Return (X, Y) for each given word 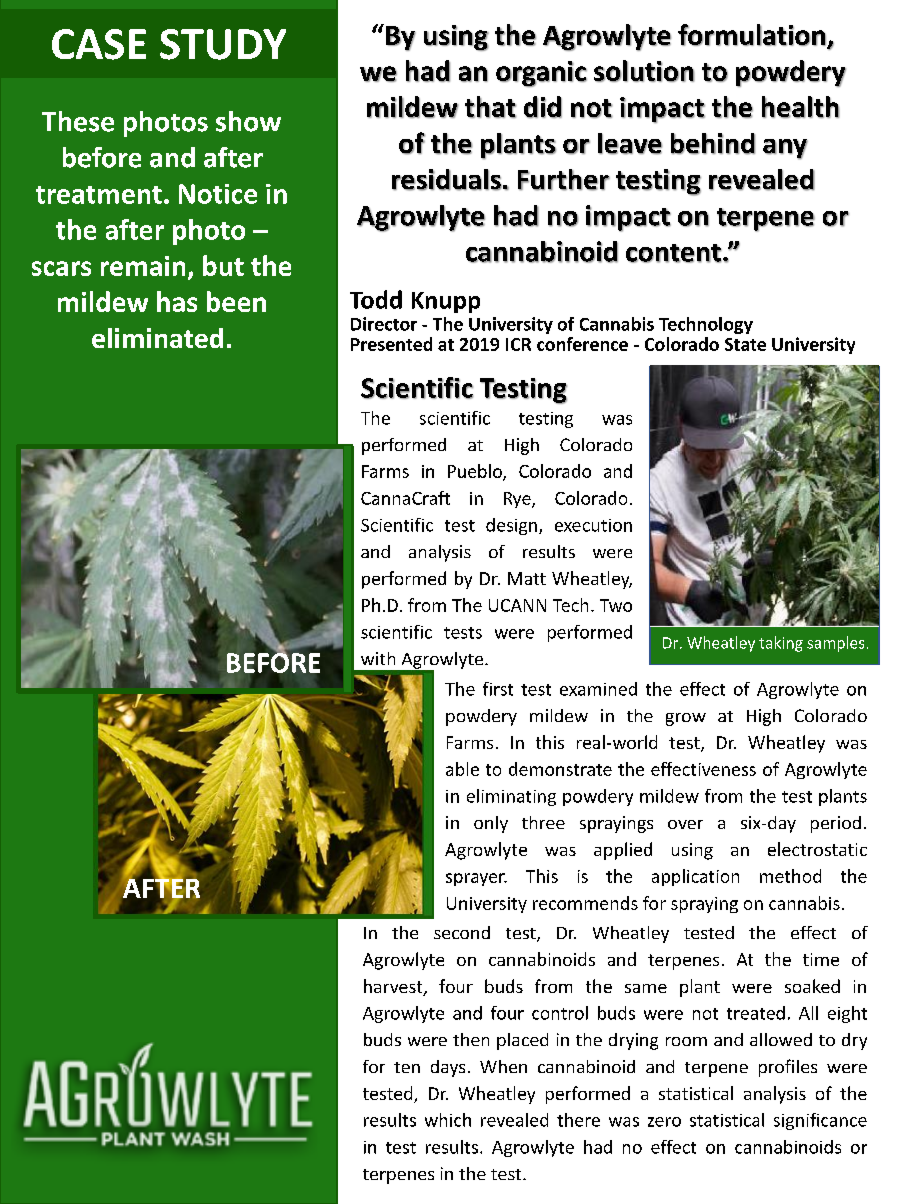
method (790, 876)
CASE (99, 44)
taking (781, 644)
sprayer (476, 879)
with (378, 658)
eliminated (157, 338)
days (448, 1068)
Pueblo (476, 472)
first (498, 689)
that (490, 107)
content (674, 253)
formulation (752, 35)
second (462, 932)
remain (143, 266)
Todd (376, 299)
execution (593, 525)
